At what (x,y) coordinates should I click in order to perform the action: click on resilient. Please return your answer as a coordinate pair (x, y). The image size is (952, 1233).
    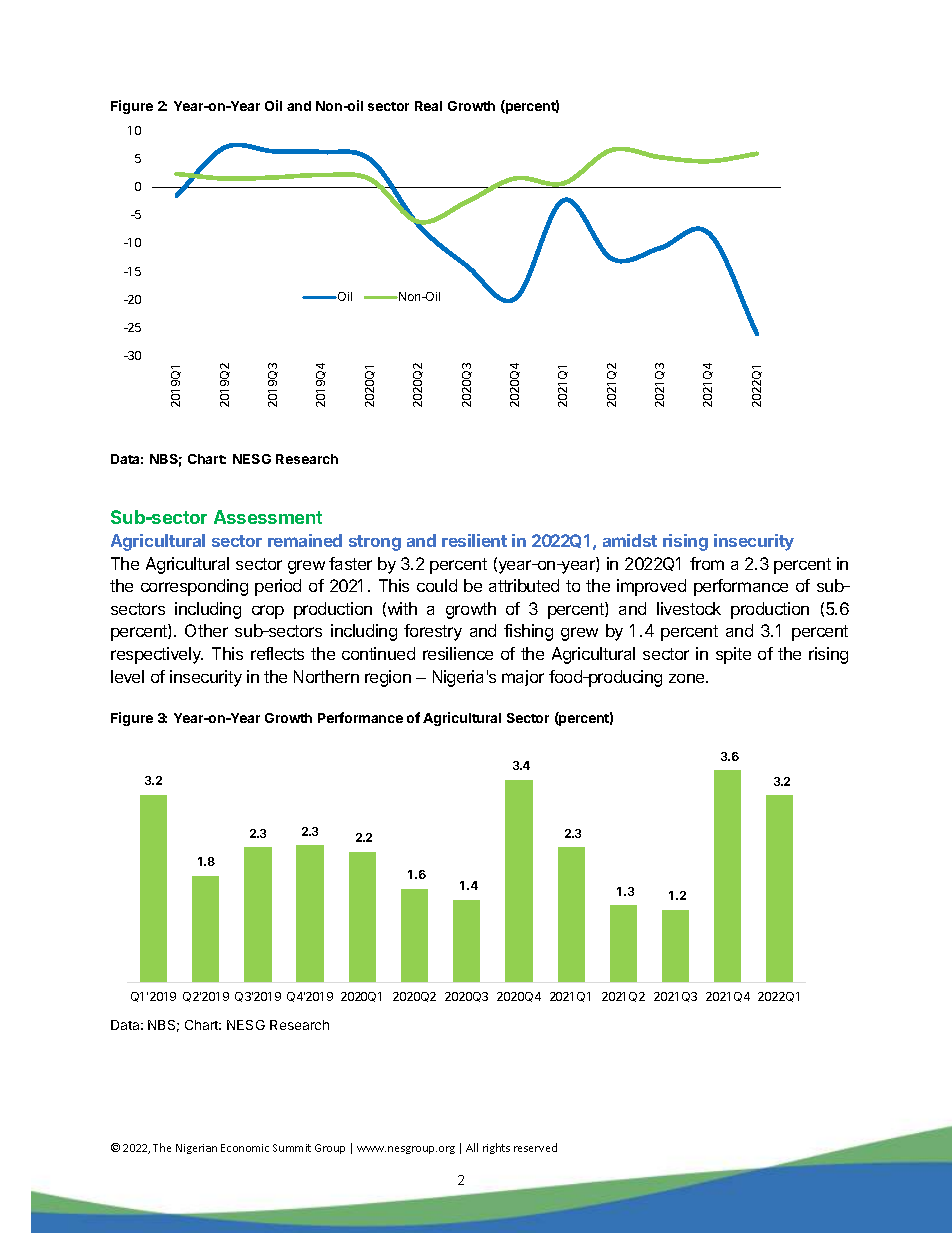
    Looking at the image, I should click on (474, 540).
